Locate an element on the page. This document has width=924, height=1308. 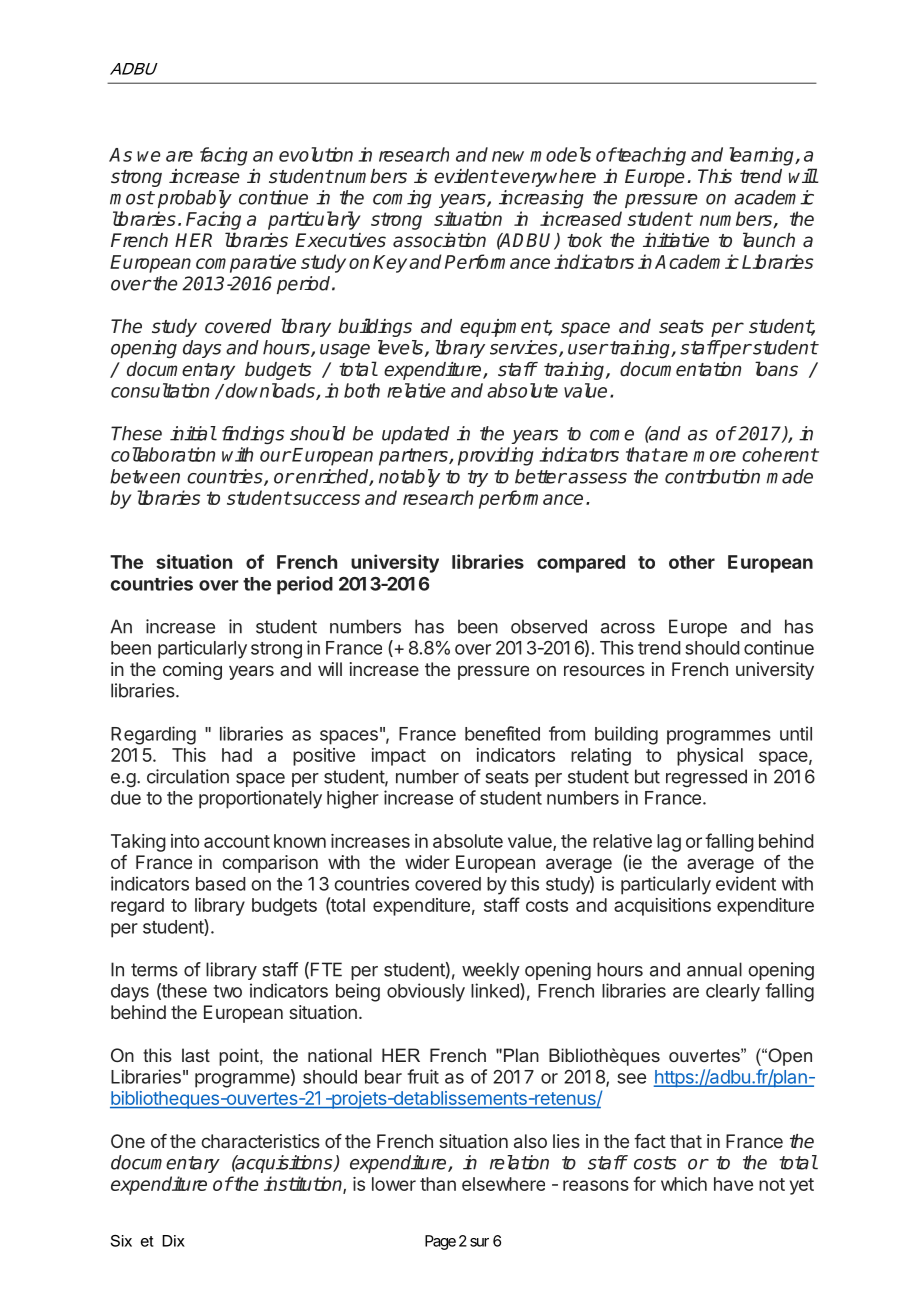
wider is located at coordinates (427, 862).
